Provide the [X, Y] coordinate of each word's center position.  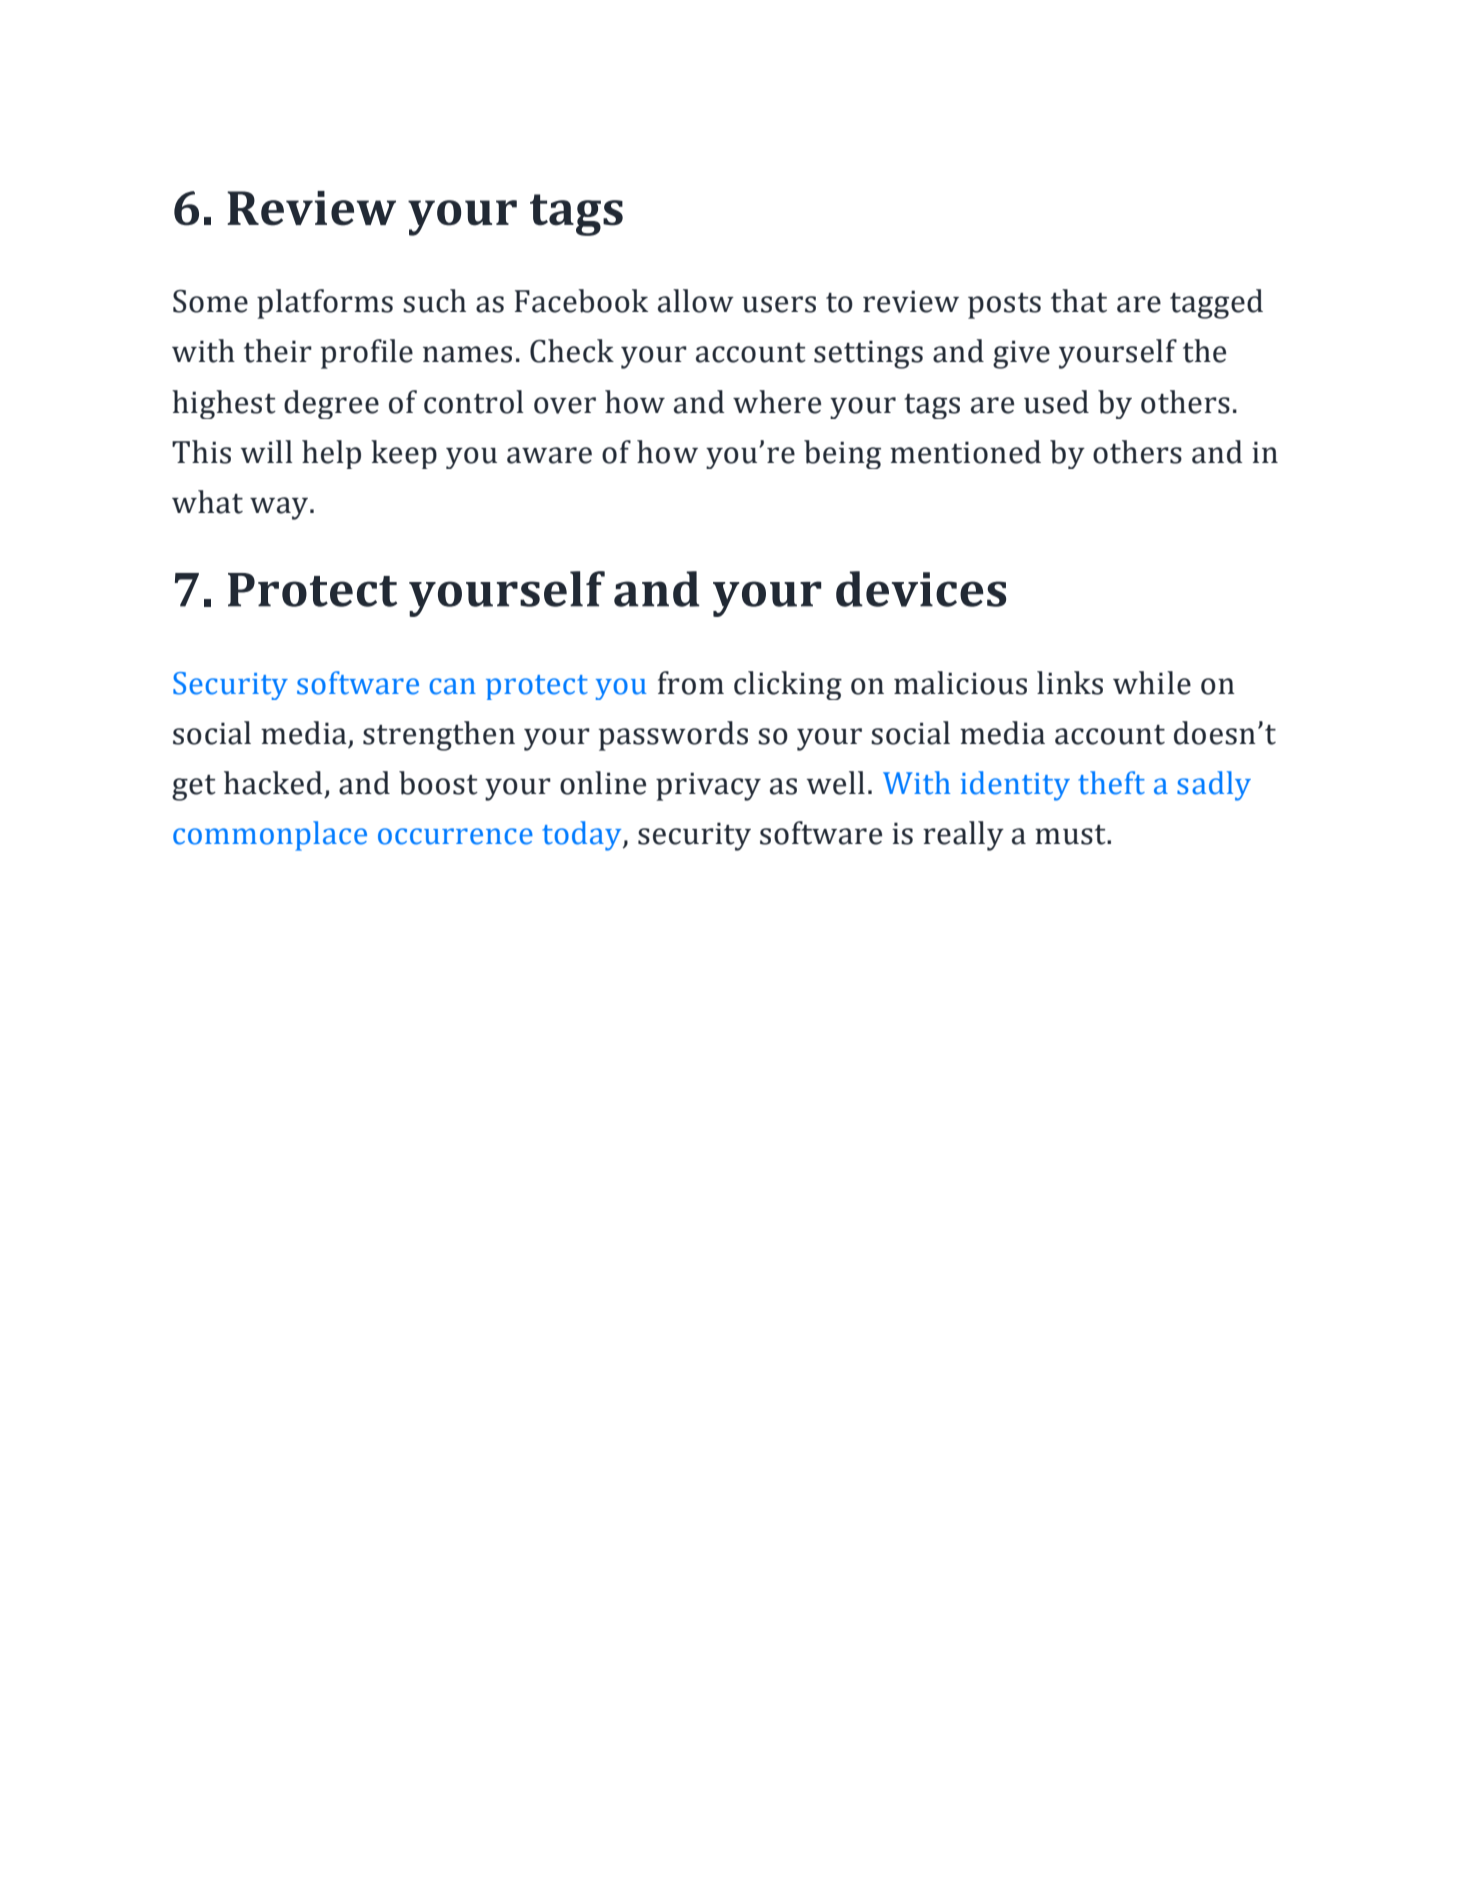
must [1071, 835]
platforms [325, 304]
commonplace [270, 836]
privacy [708, 786]
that [1079, 301]
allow [696, 301]
